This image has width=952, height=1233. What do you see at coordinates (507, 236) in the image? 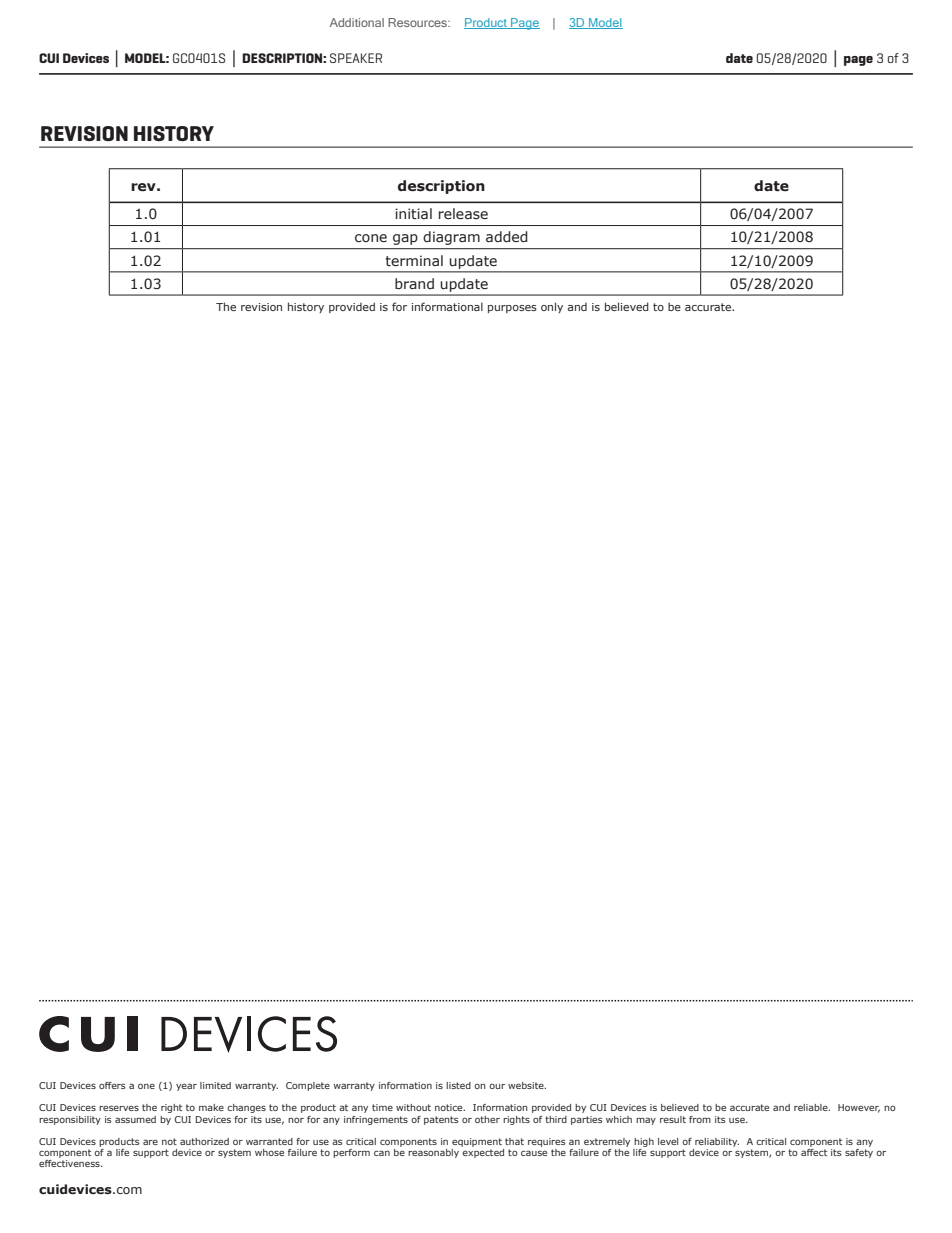
I see `added` at bounding box center [507, 236].
